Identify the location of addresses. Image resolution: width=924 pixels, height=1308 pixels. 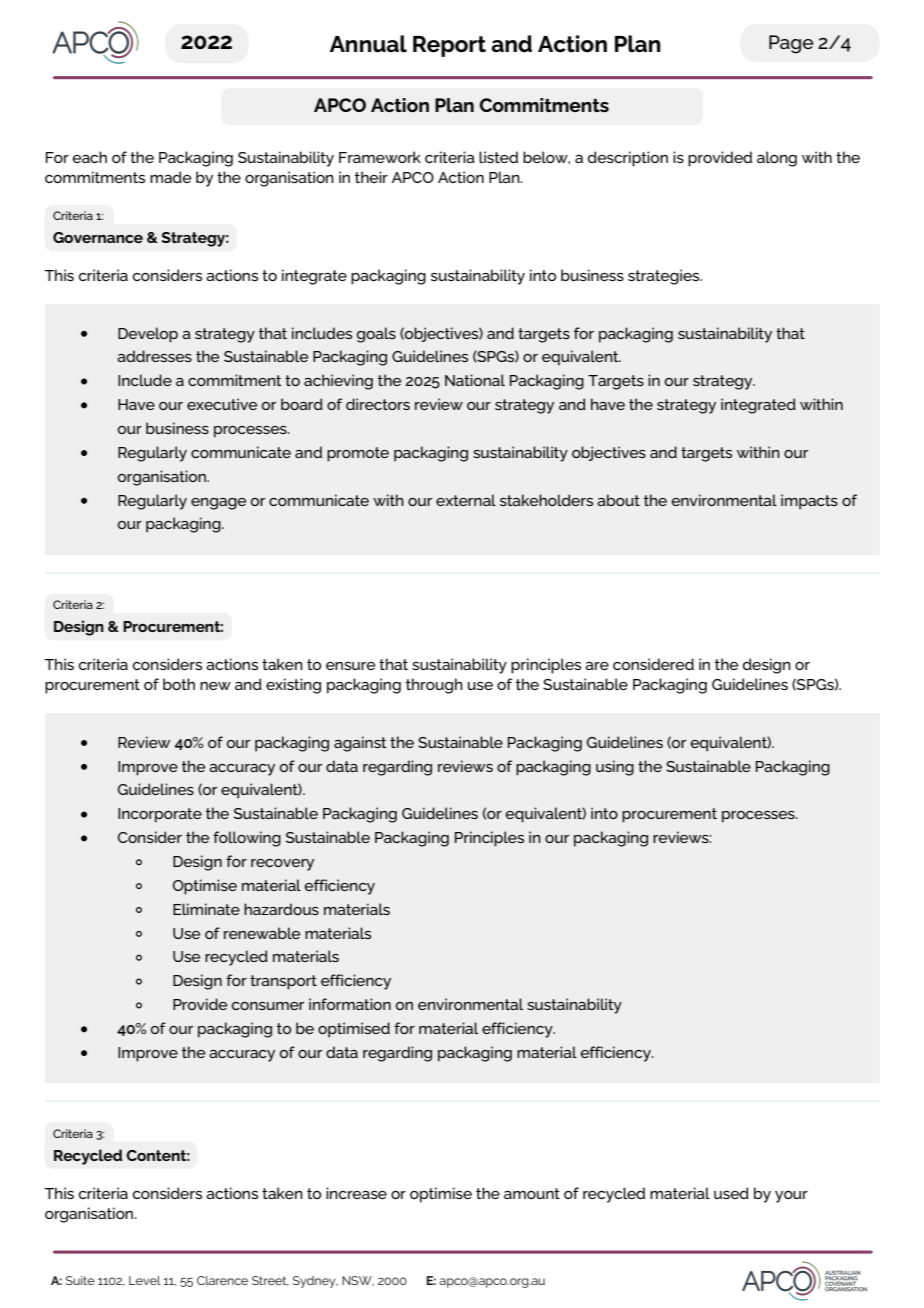
(154, 356).
